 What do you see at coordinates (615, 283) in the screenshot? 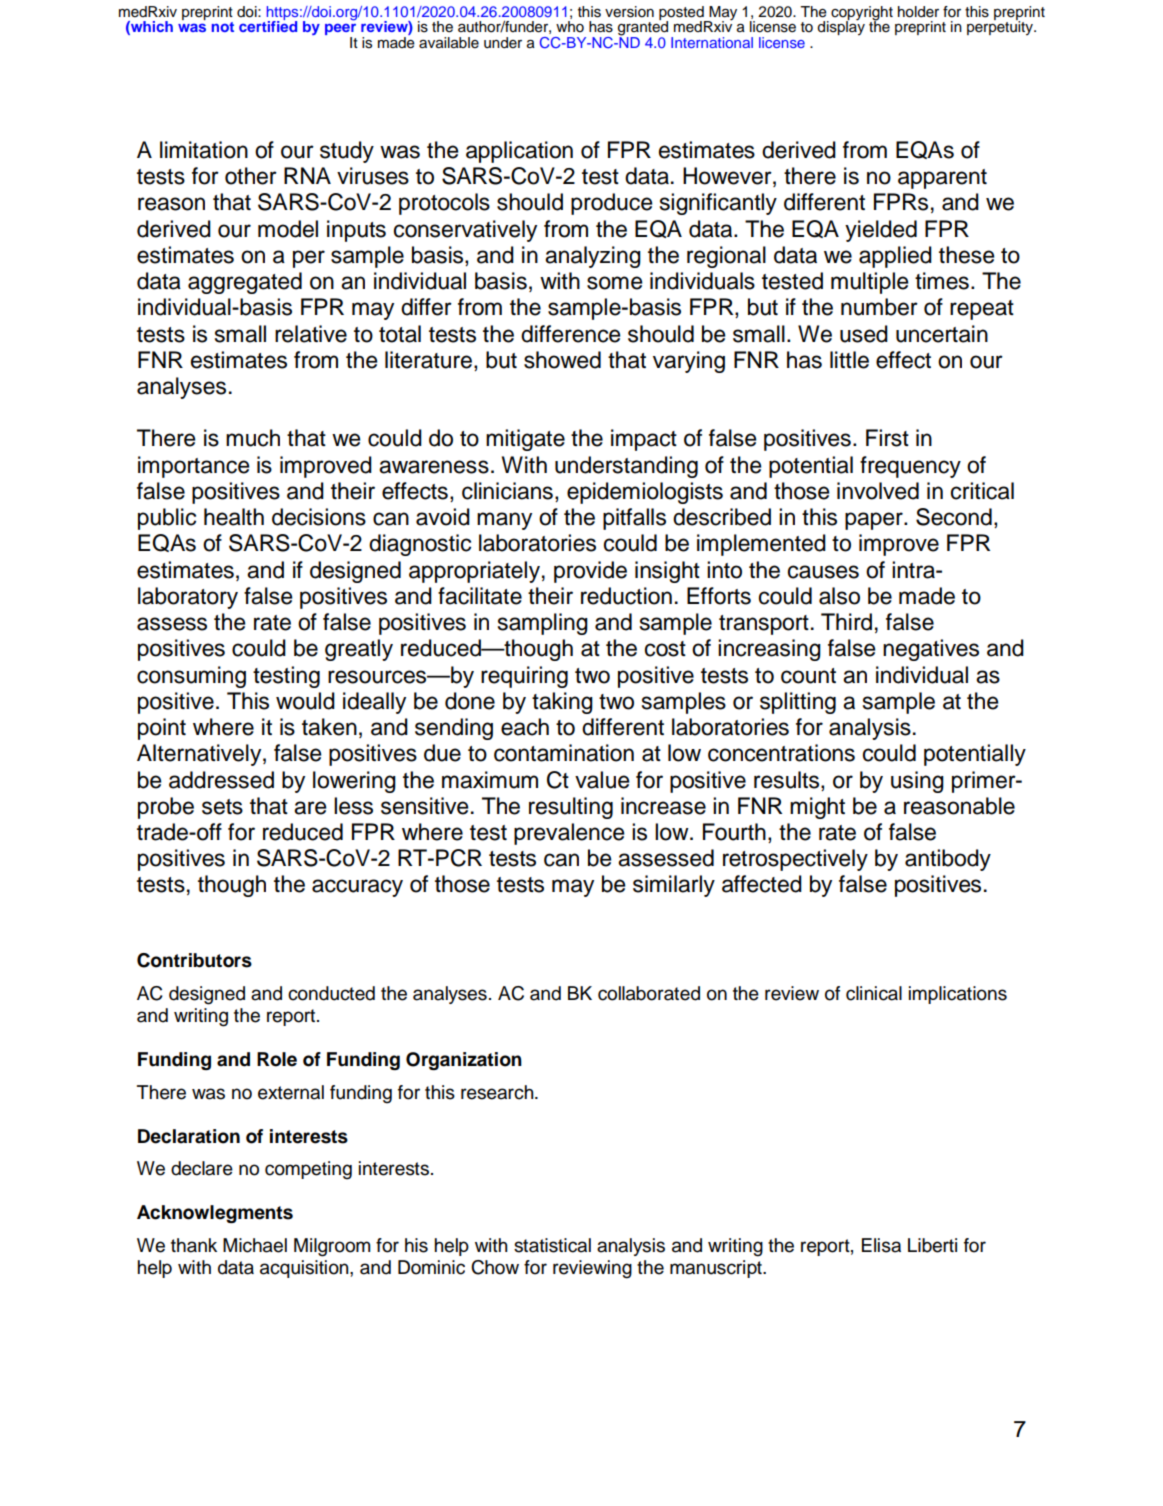
I see `some` at bounding box center [615, 283].
